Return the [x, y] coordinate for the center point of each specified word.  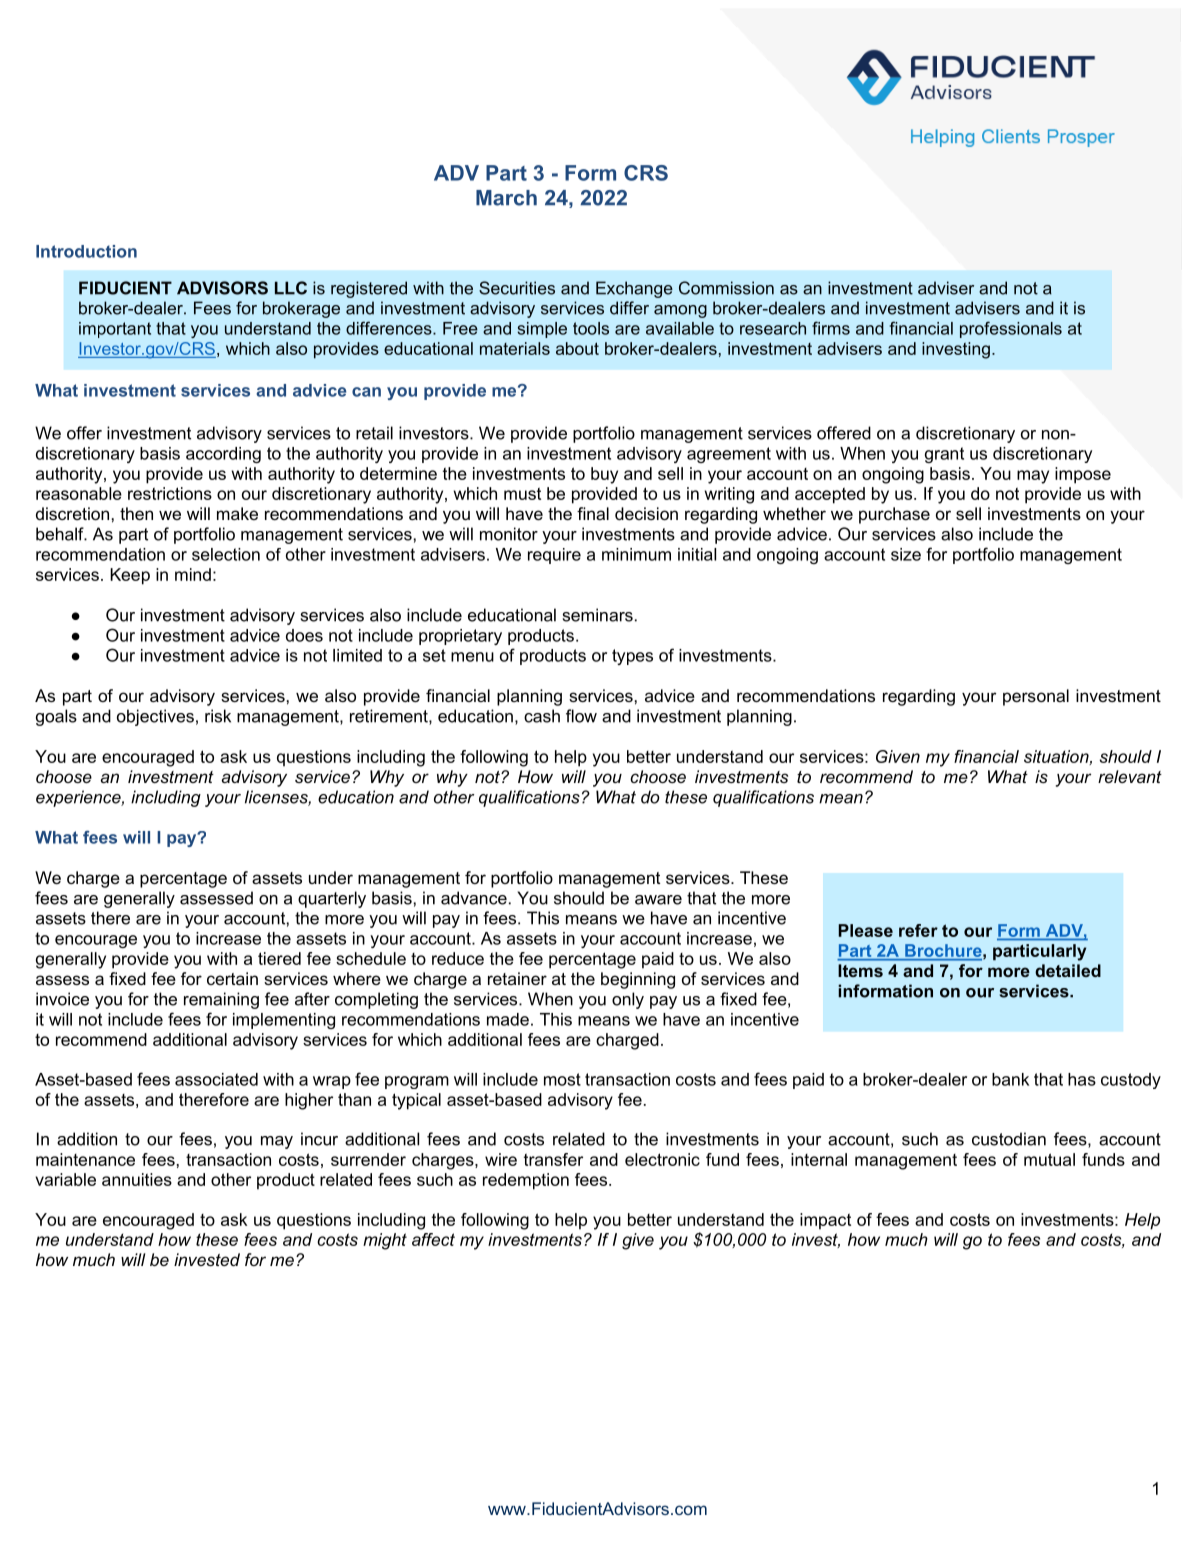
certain [232, 978]
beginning [638, 980]
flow [581, 716]
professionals [1011, 329]
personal [1036, 697]
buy [604, 475]
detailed [1068, 970]
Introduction [86, 251]
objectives [155, 717]
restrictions [170, 493]
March [506, 198]
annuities [137, 1179]
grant [944, 455]
